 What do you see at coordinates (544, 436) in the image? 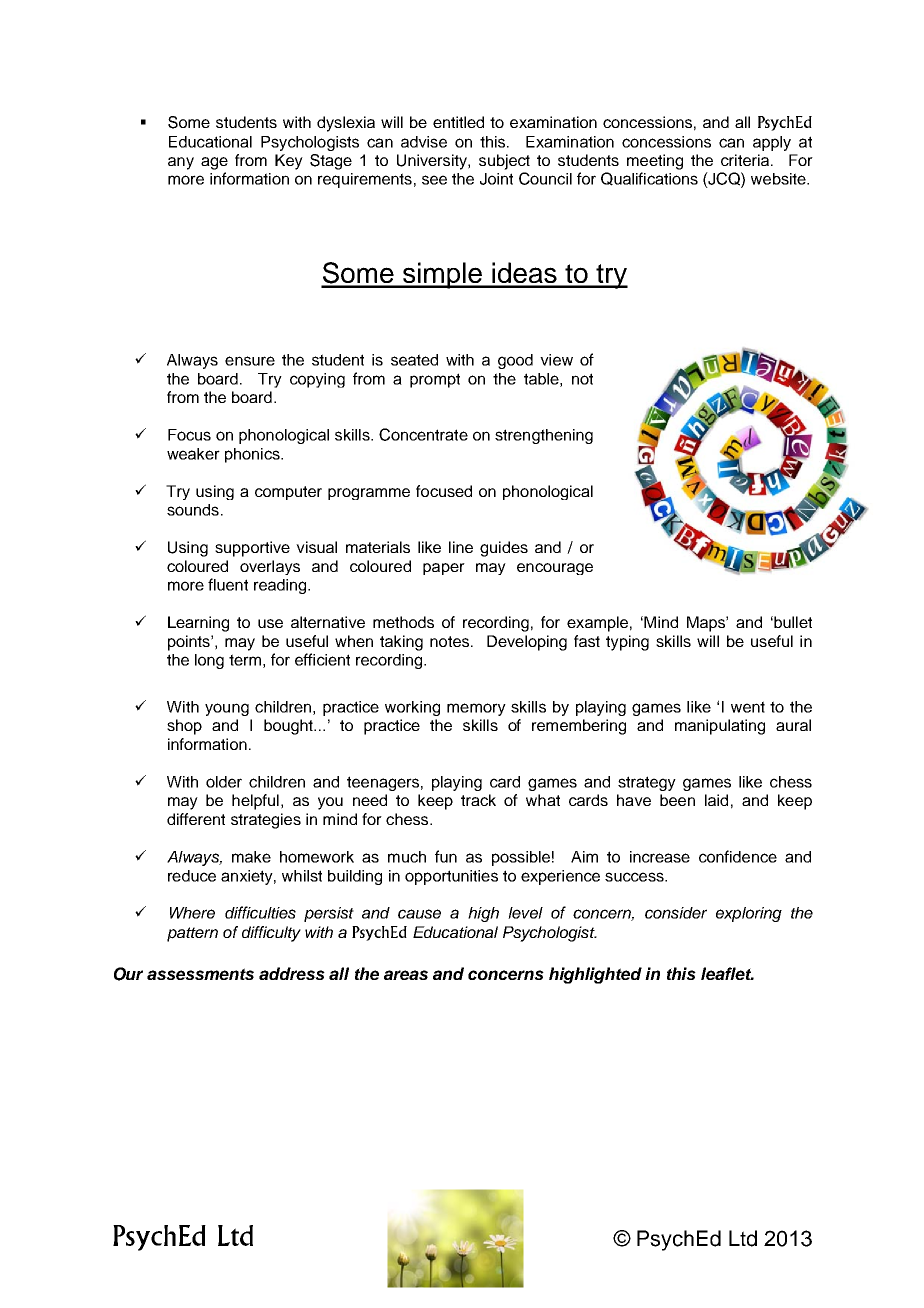
I see `strengthening` at bounding box center [544, 436].
